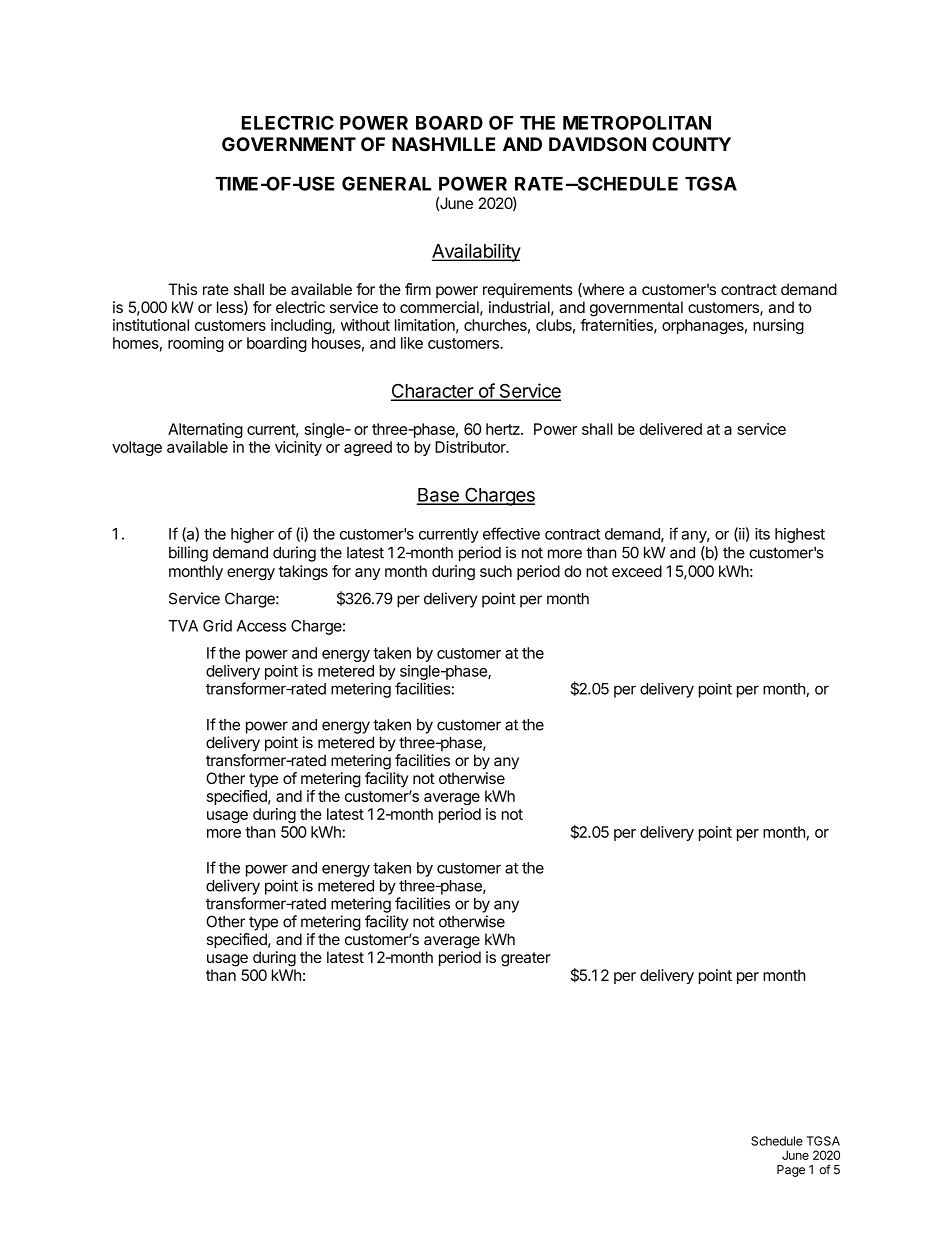  Describe the element at coordinates (526, 959) in the screenshot. I see `greater` at that location.
